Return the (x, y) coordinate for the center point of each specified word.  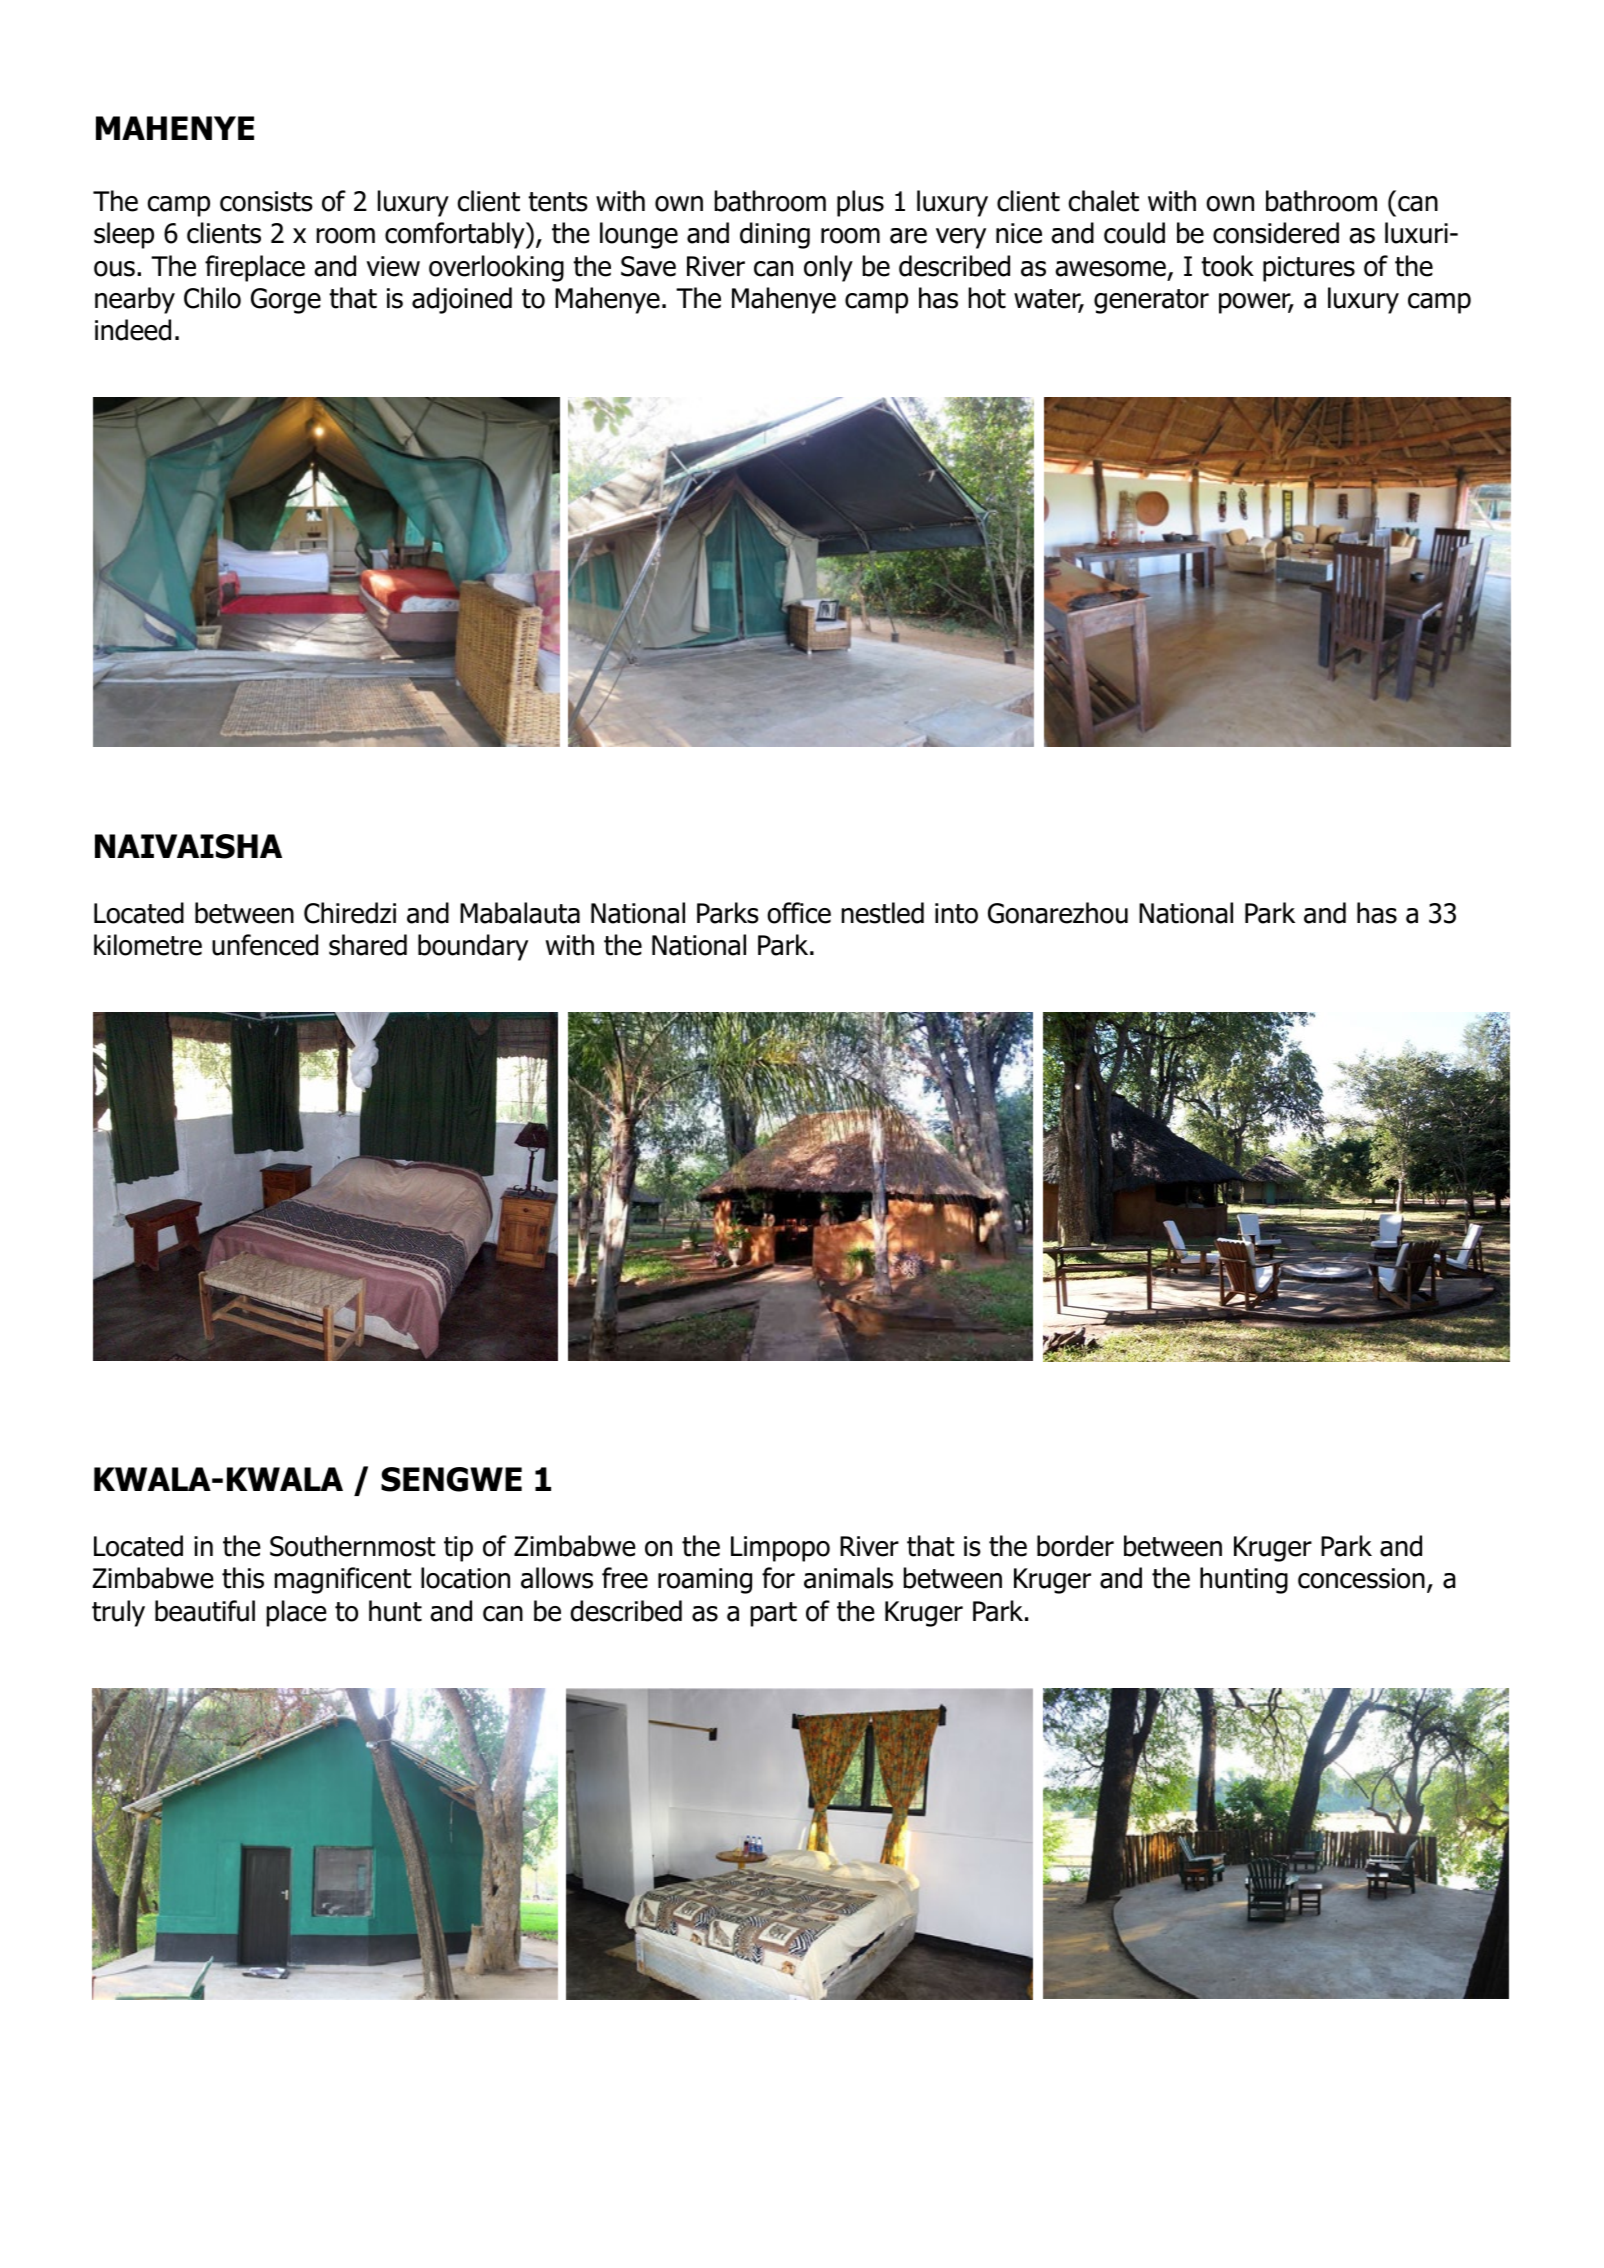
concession (1361, 1578)
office (799, 913)
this (243, 1578)
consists (266, 201)
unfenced (265, 945)
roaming (705, 1581)
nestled (882, 913)
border (1075, 1546)
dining (775, 235)
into (956, 913)
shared (368, 945)
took (1227, 266)
